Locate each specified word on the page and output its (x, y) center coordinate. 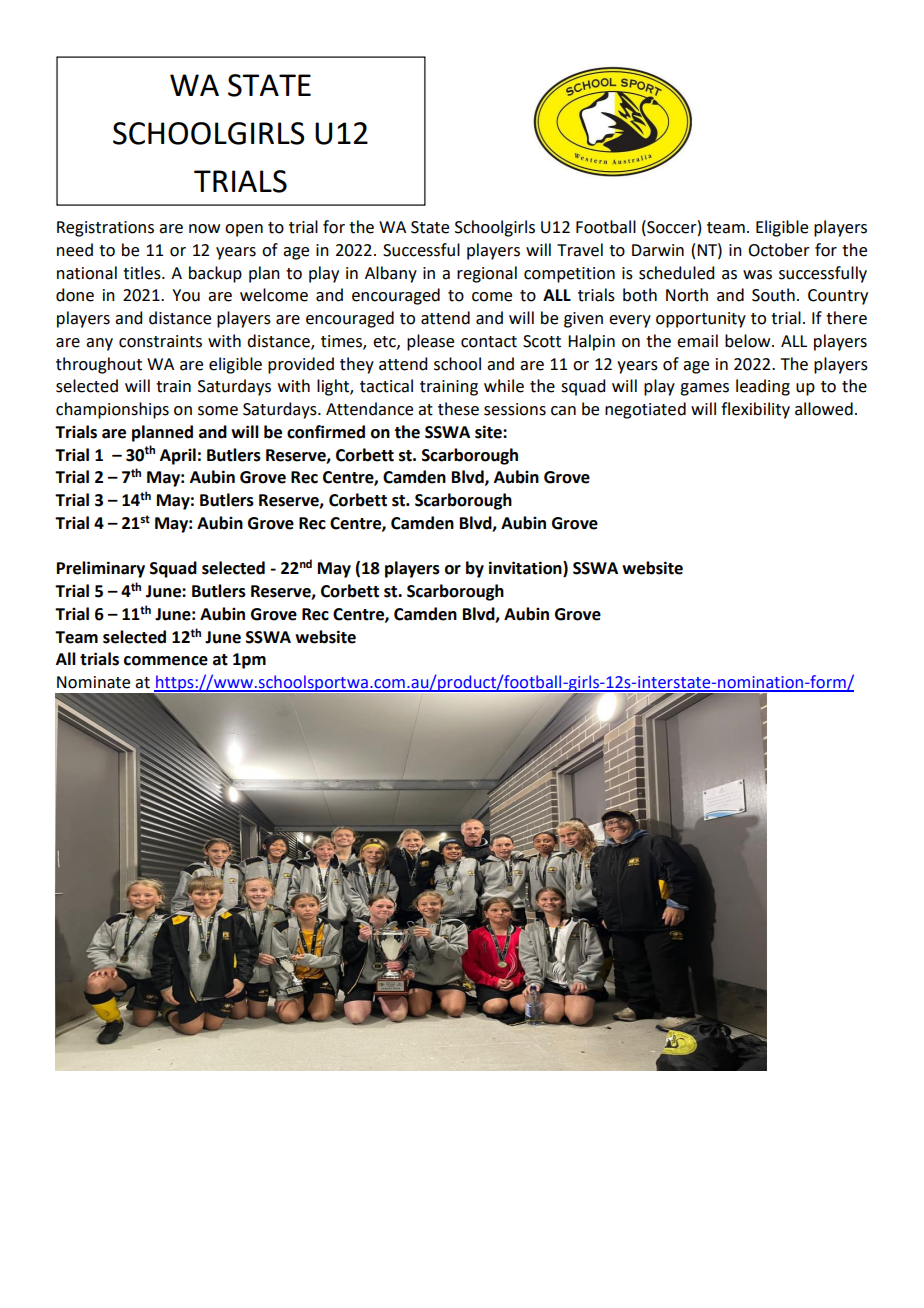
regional (487, 274)
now (204, 229)
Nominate (93, 682)
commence (166, 661)
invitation (526, 569)
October (779, 250)
